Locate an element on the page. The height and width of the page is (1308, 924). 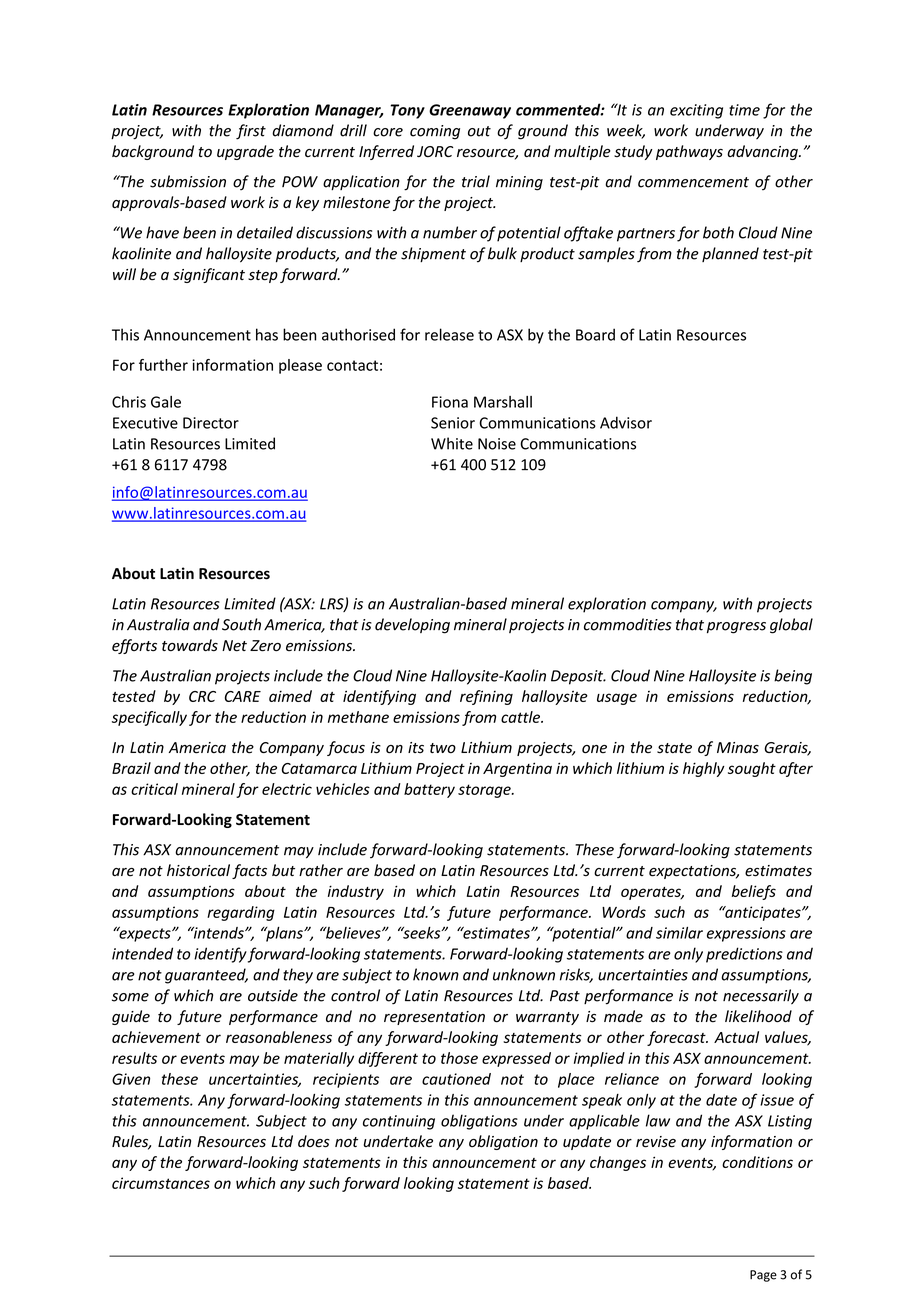
further is located at coordinates (163, 365).
